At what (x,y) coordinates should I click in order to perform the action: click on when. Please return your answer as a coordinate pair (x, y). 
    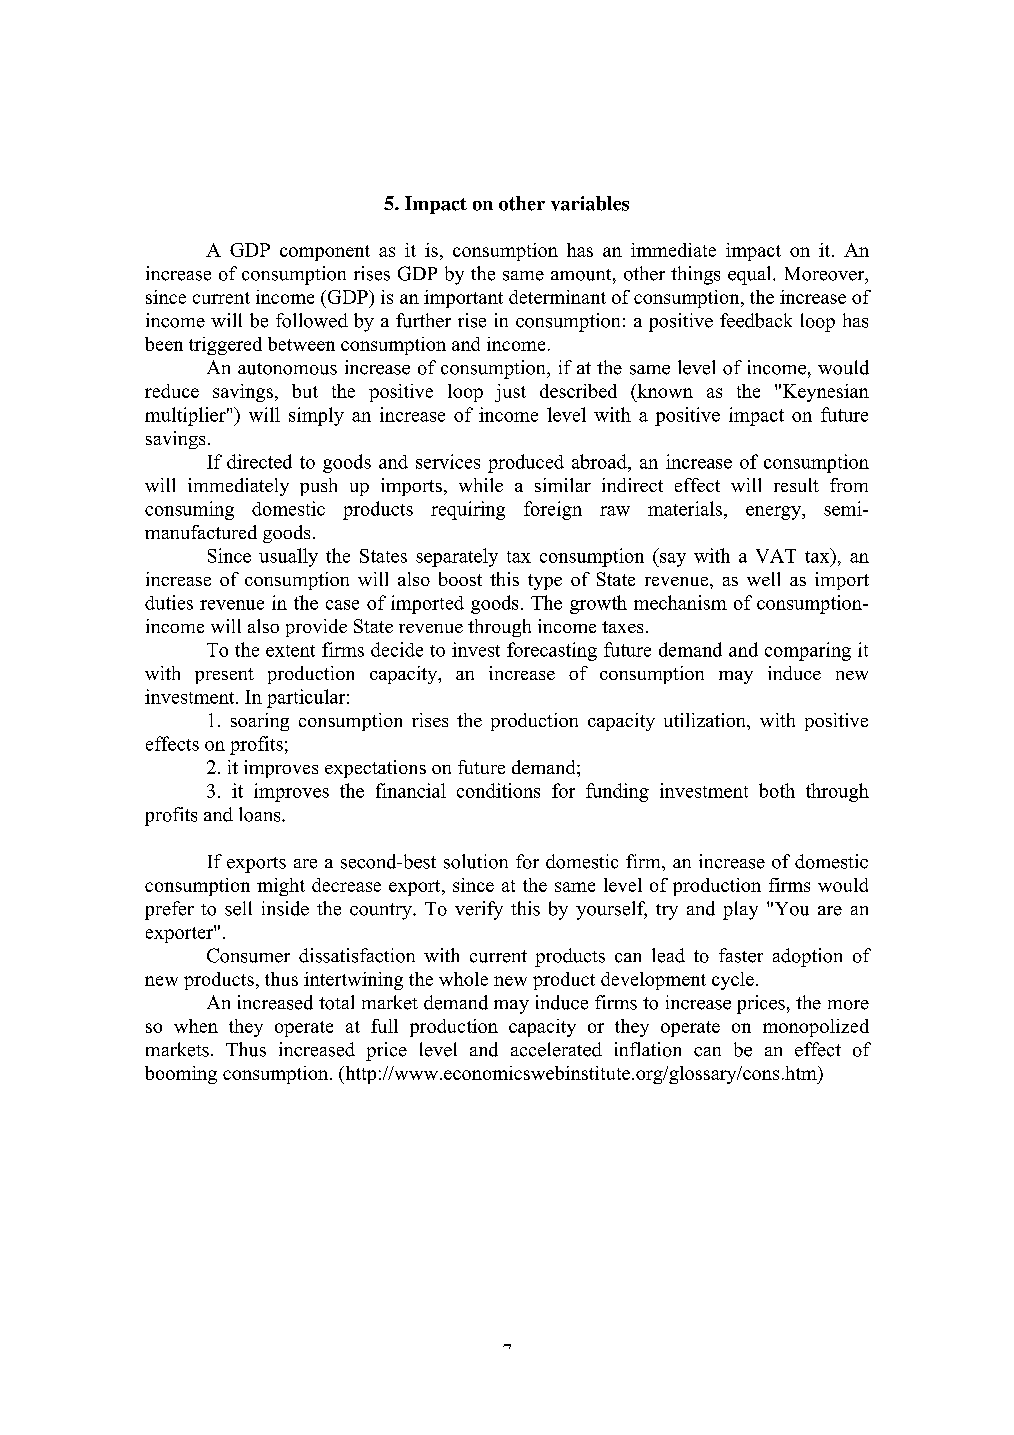
    Looking at the image, I should click on (196, 1026).
